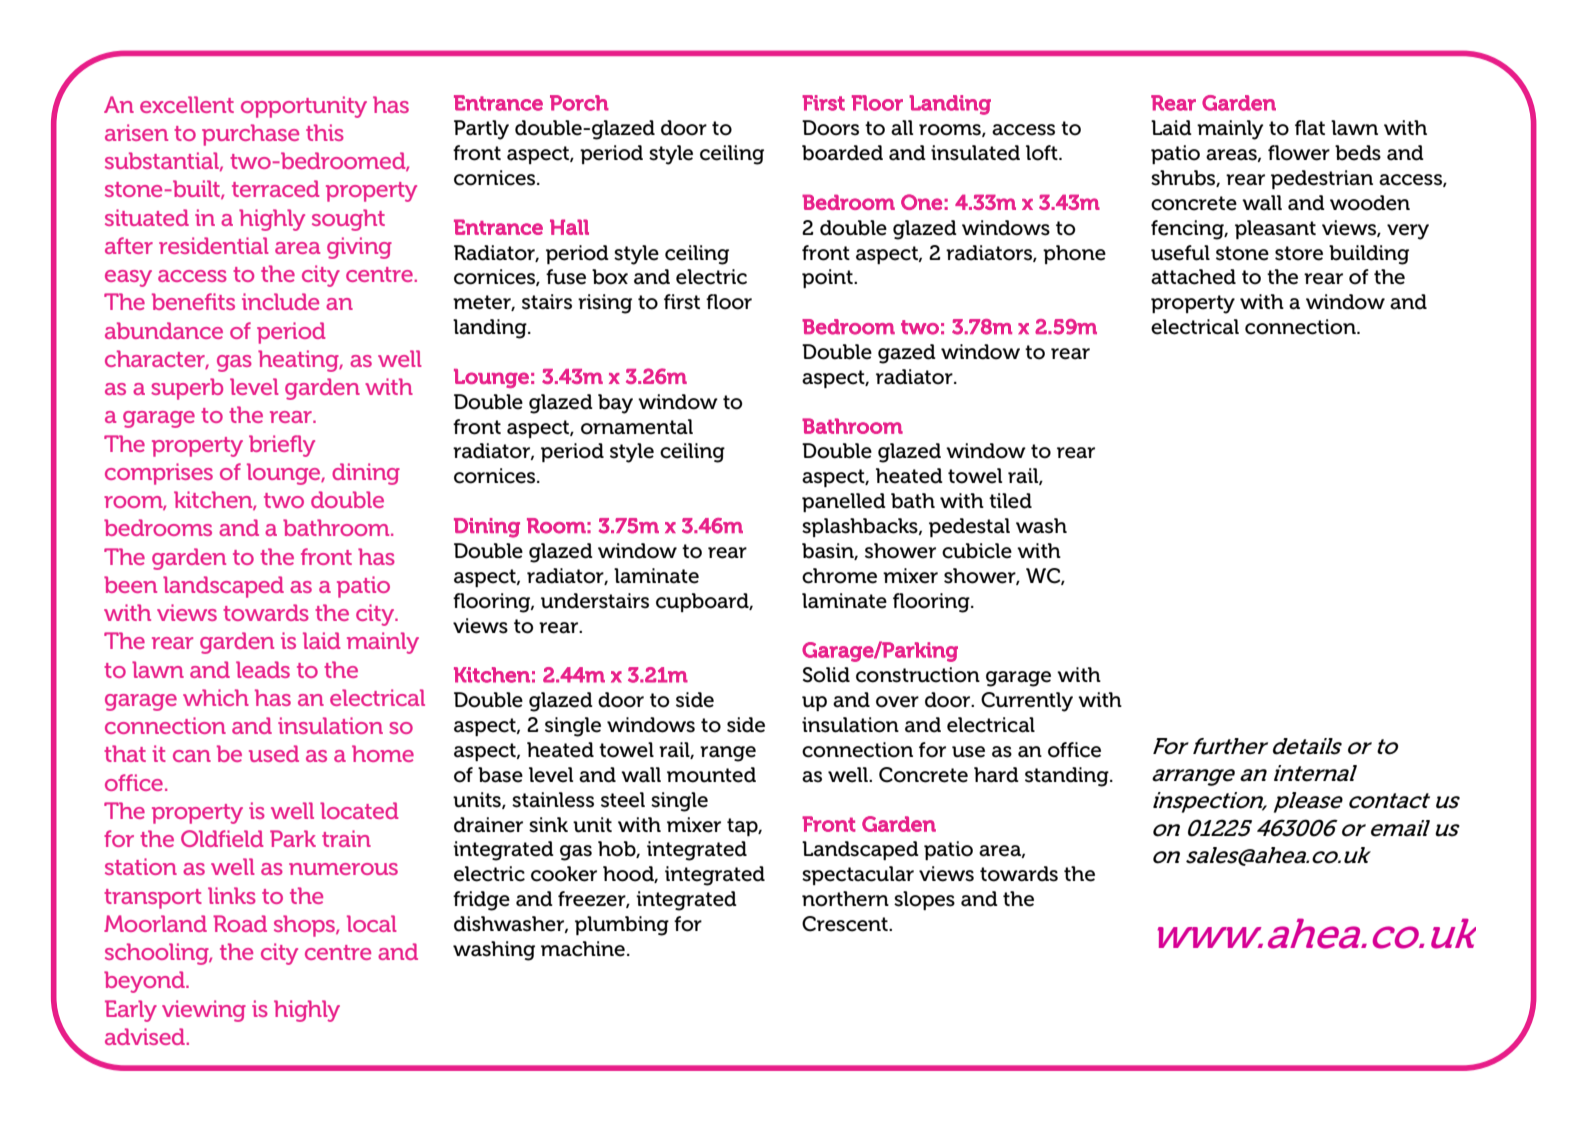 The height and width of the page is (1121, 1587). I want to click on purchase, so click(250, 135).
